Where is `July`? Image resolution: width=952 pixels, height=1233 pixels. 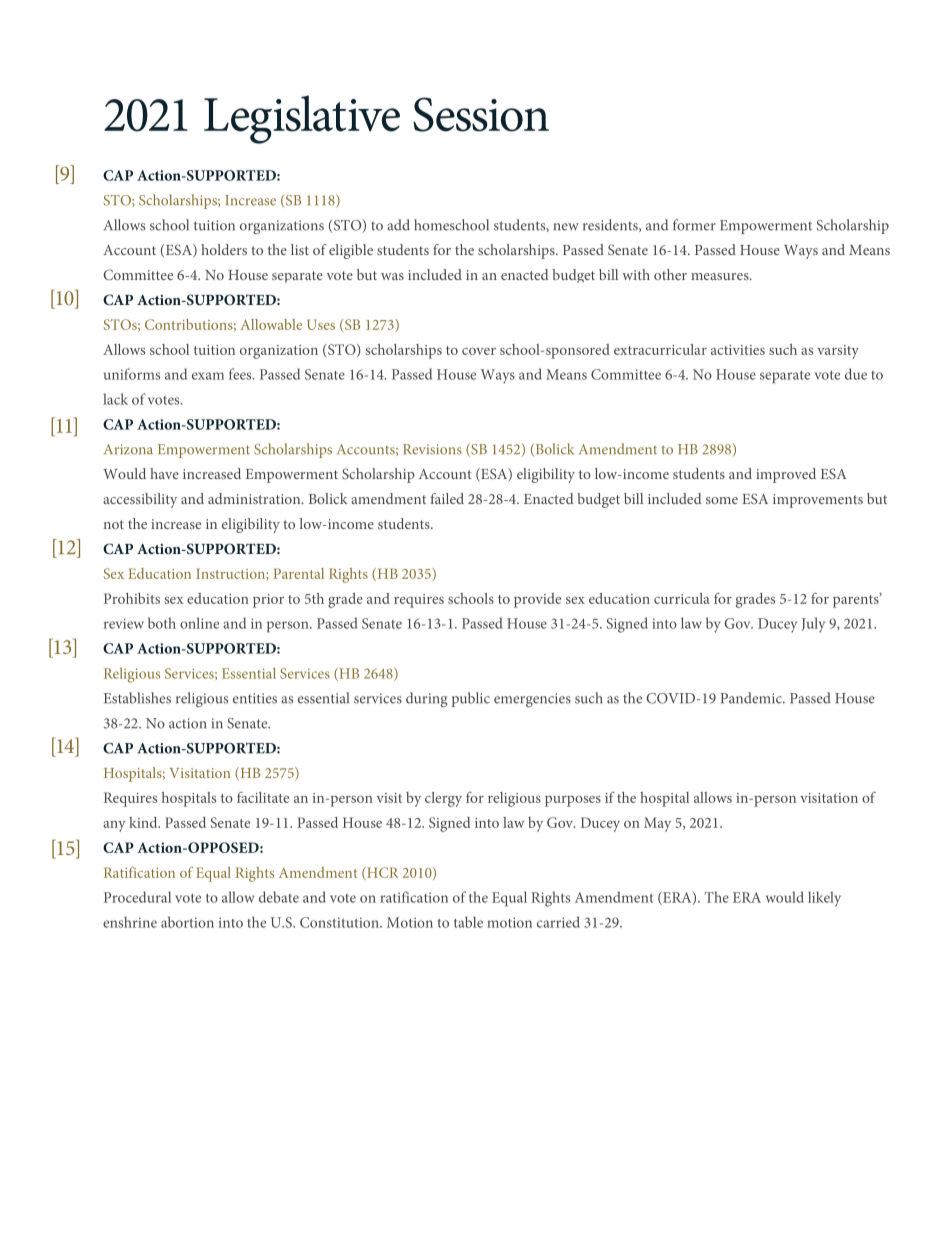 July is located at coordinates (813, 625).
